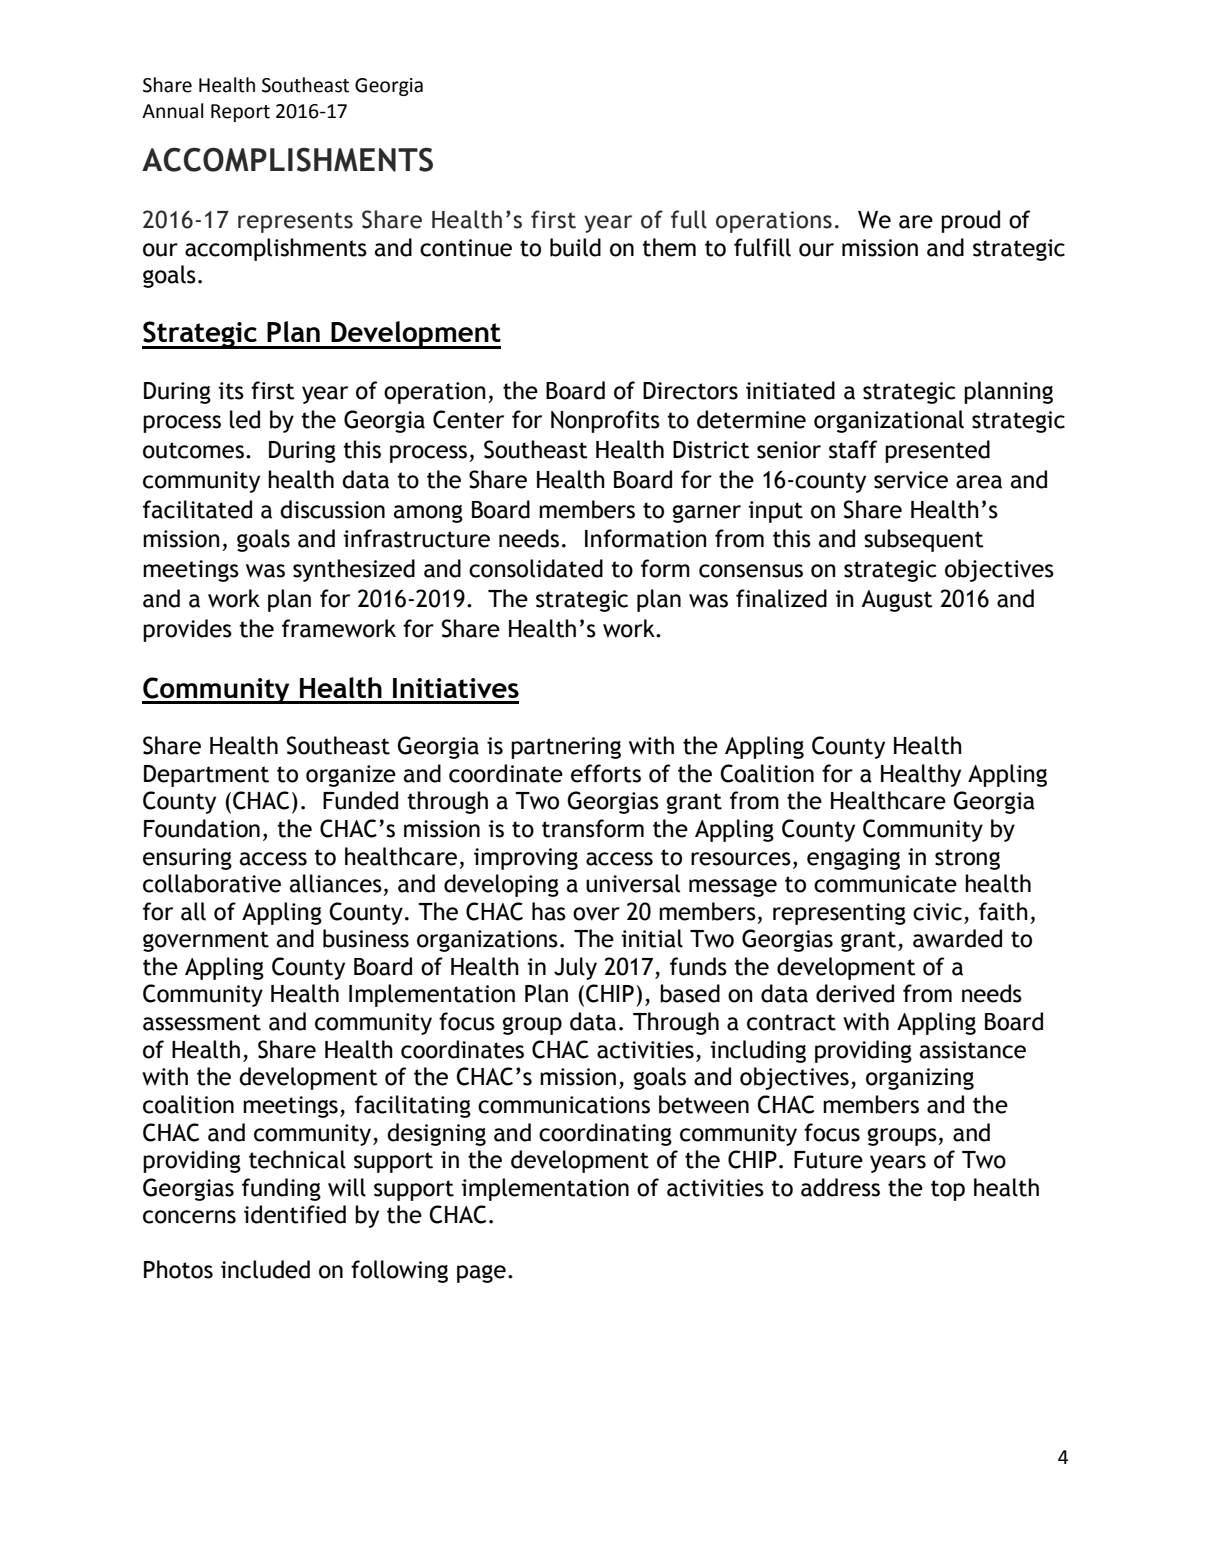 The width and height of the image is (1211, 1568). I want to click on page, so click(481, 1274).
